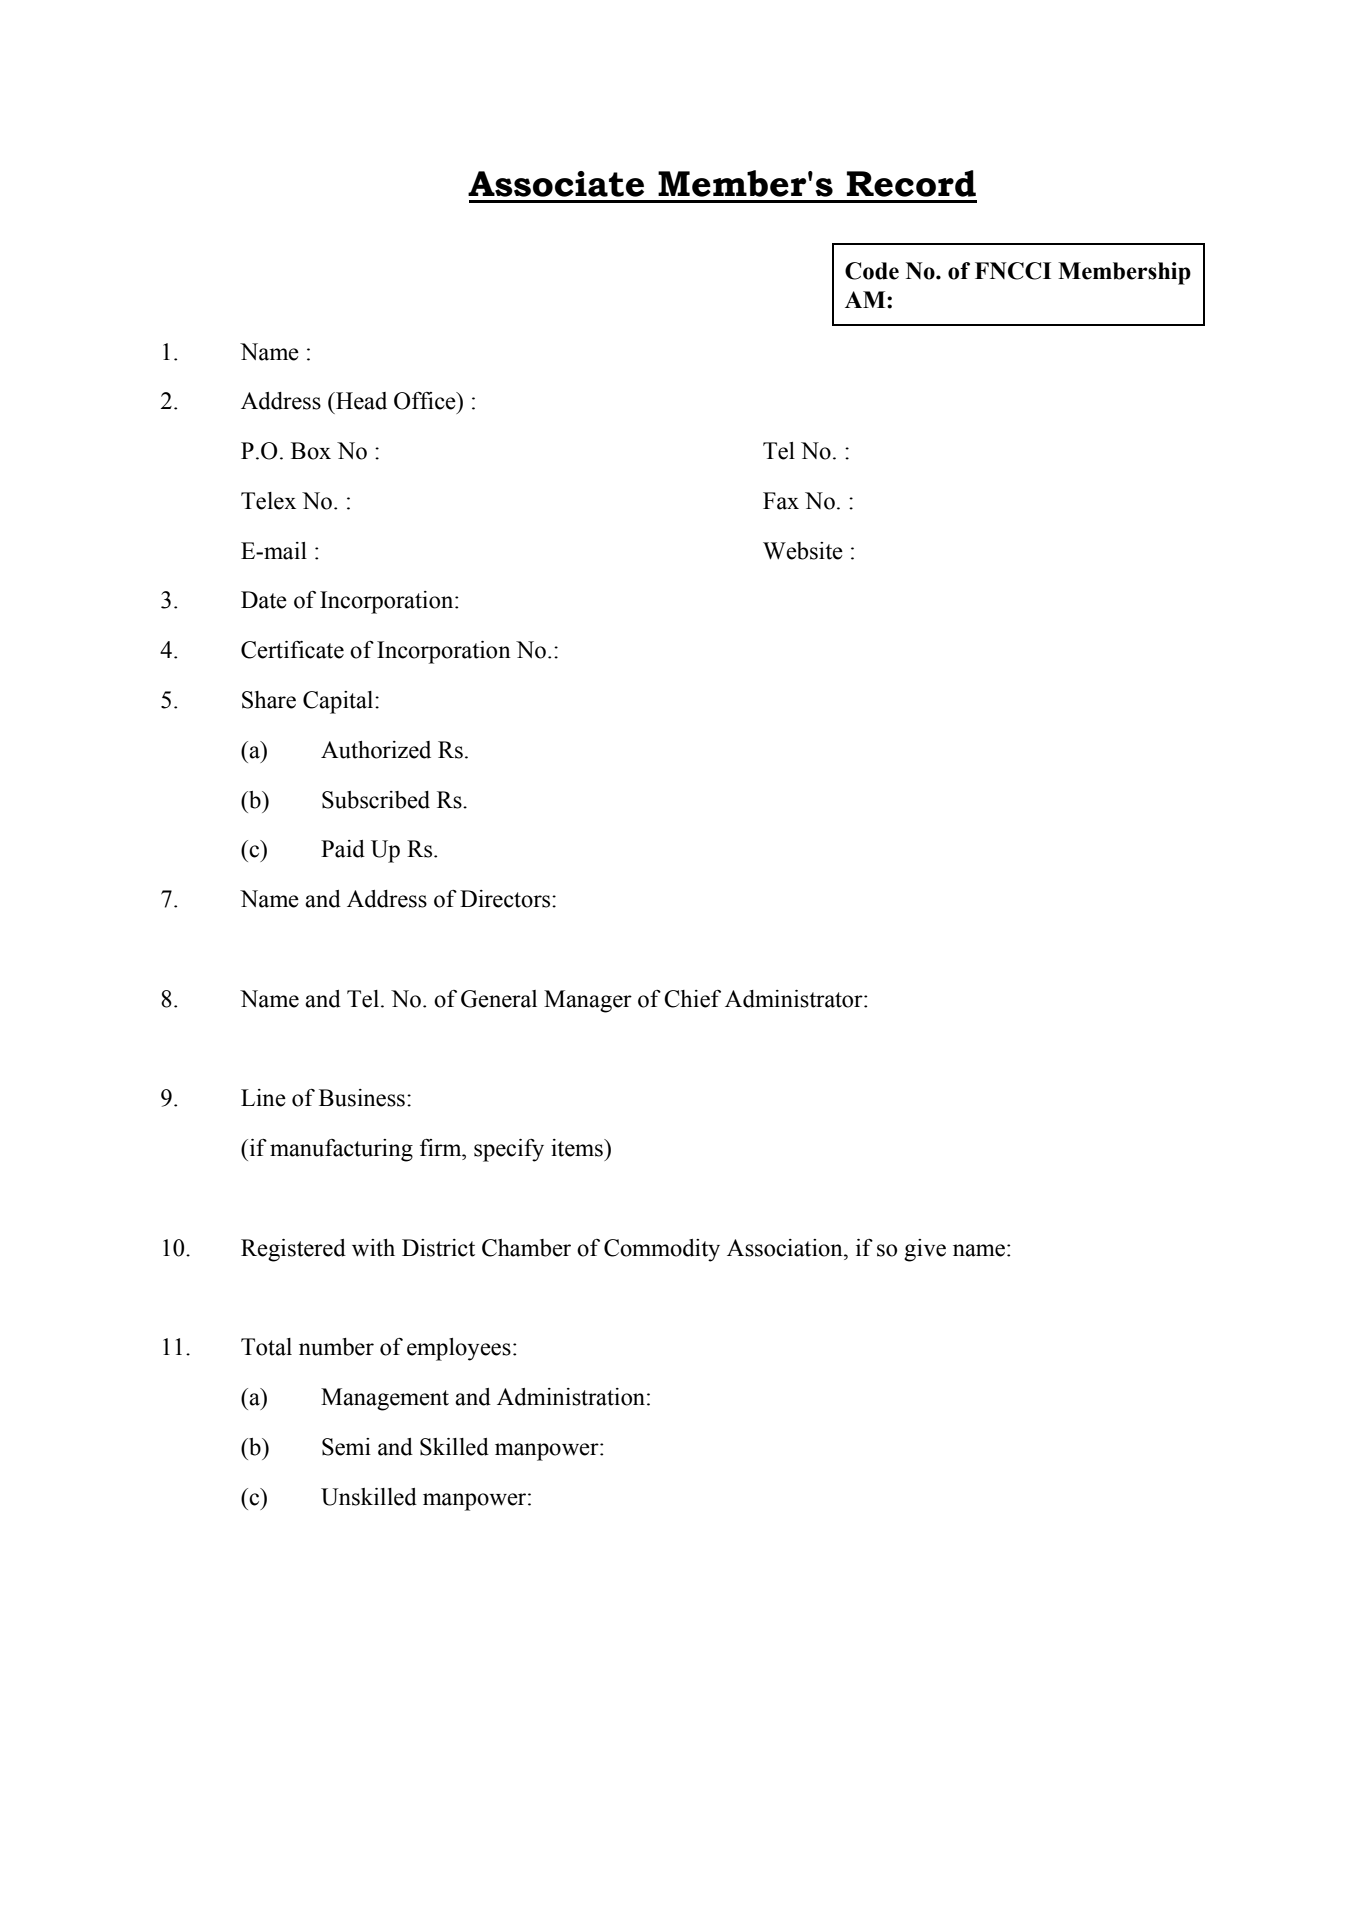 The width and height of the screenshot is (1365, 1931). What do you see at coordinates (360, 401) in the screenshot?
I see `Head` at bounding box center [360, 401].
